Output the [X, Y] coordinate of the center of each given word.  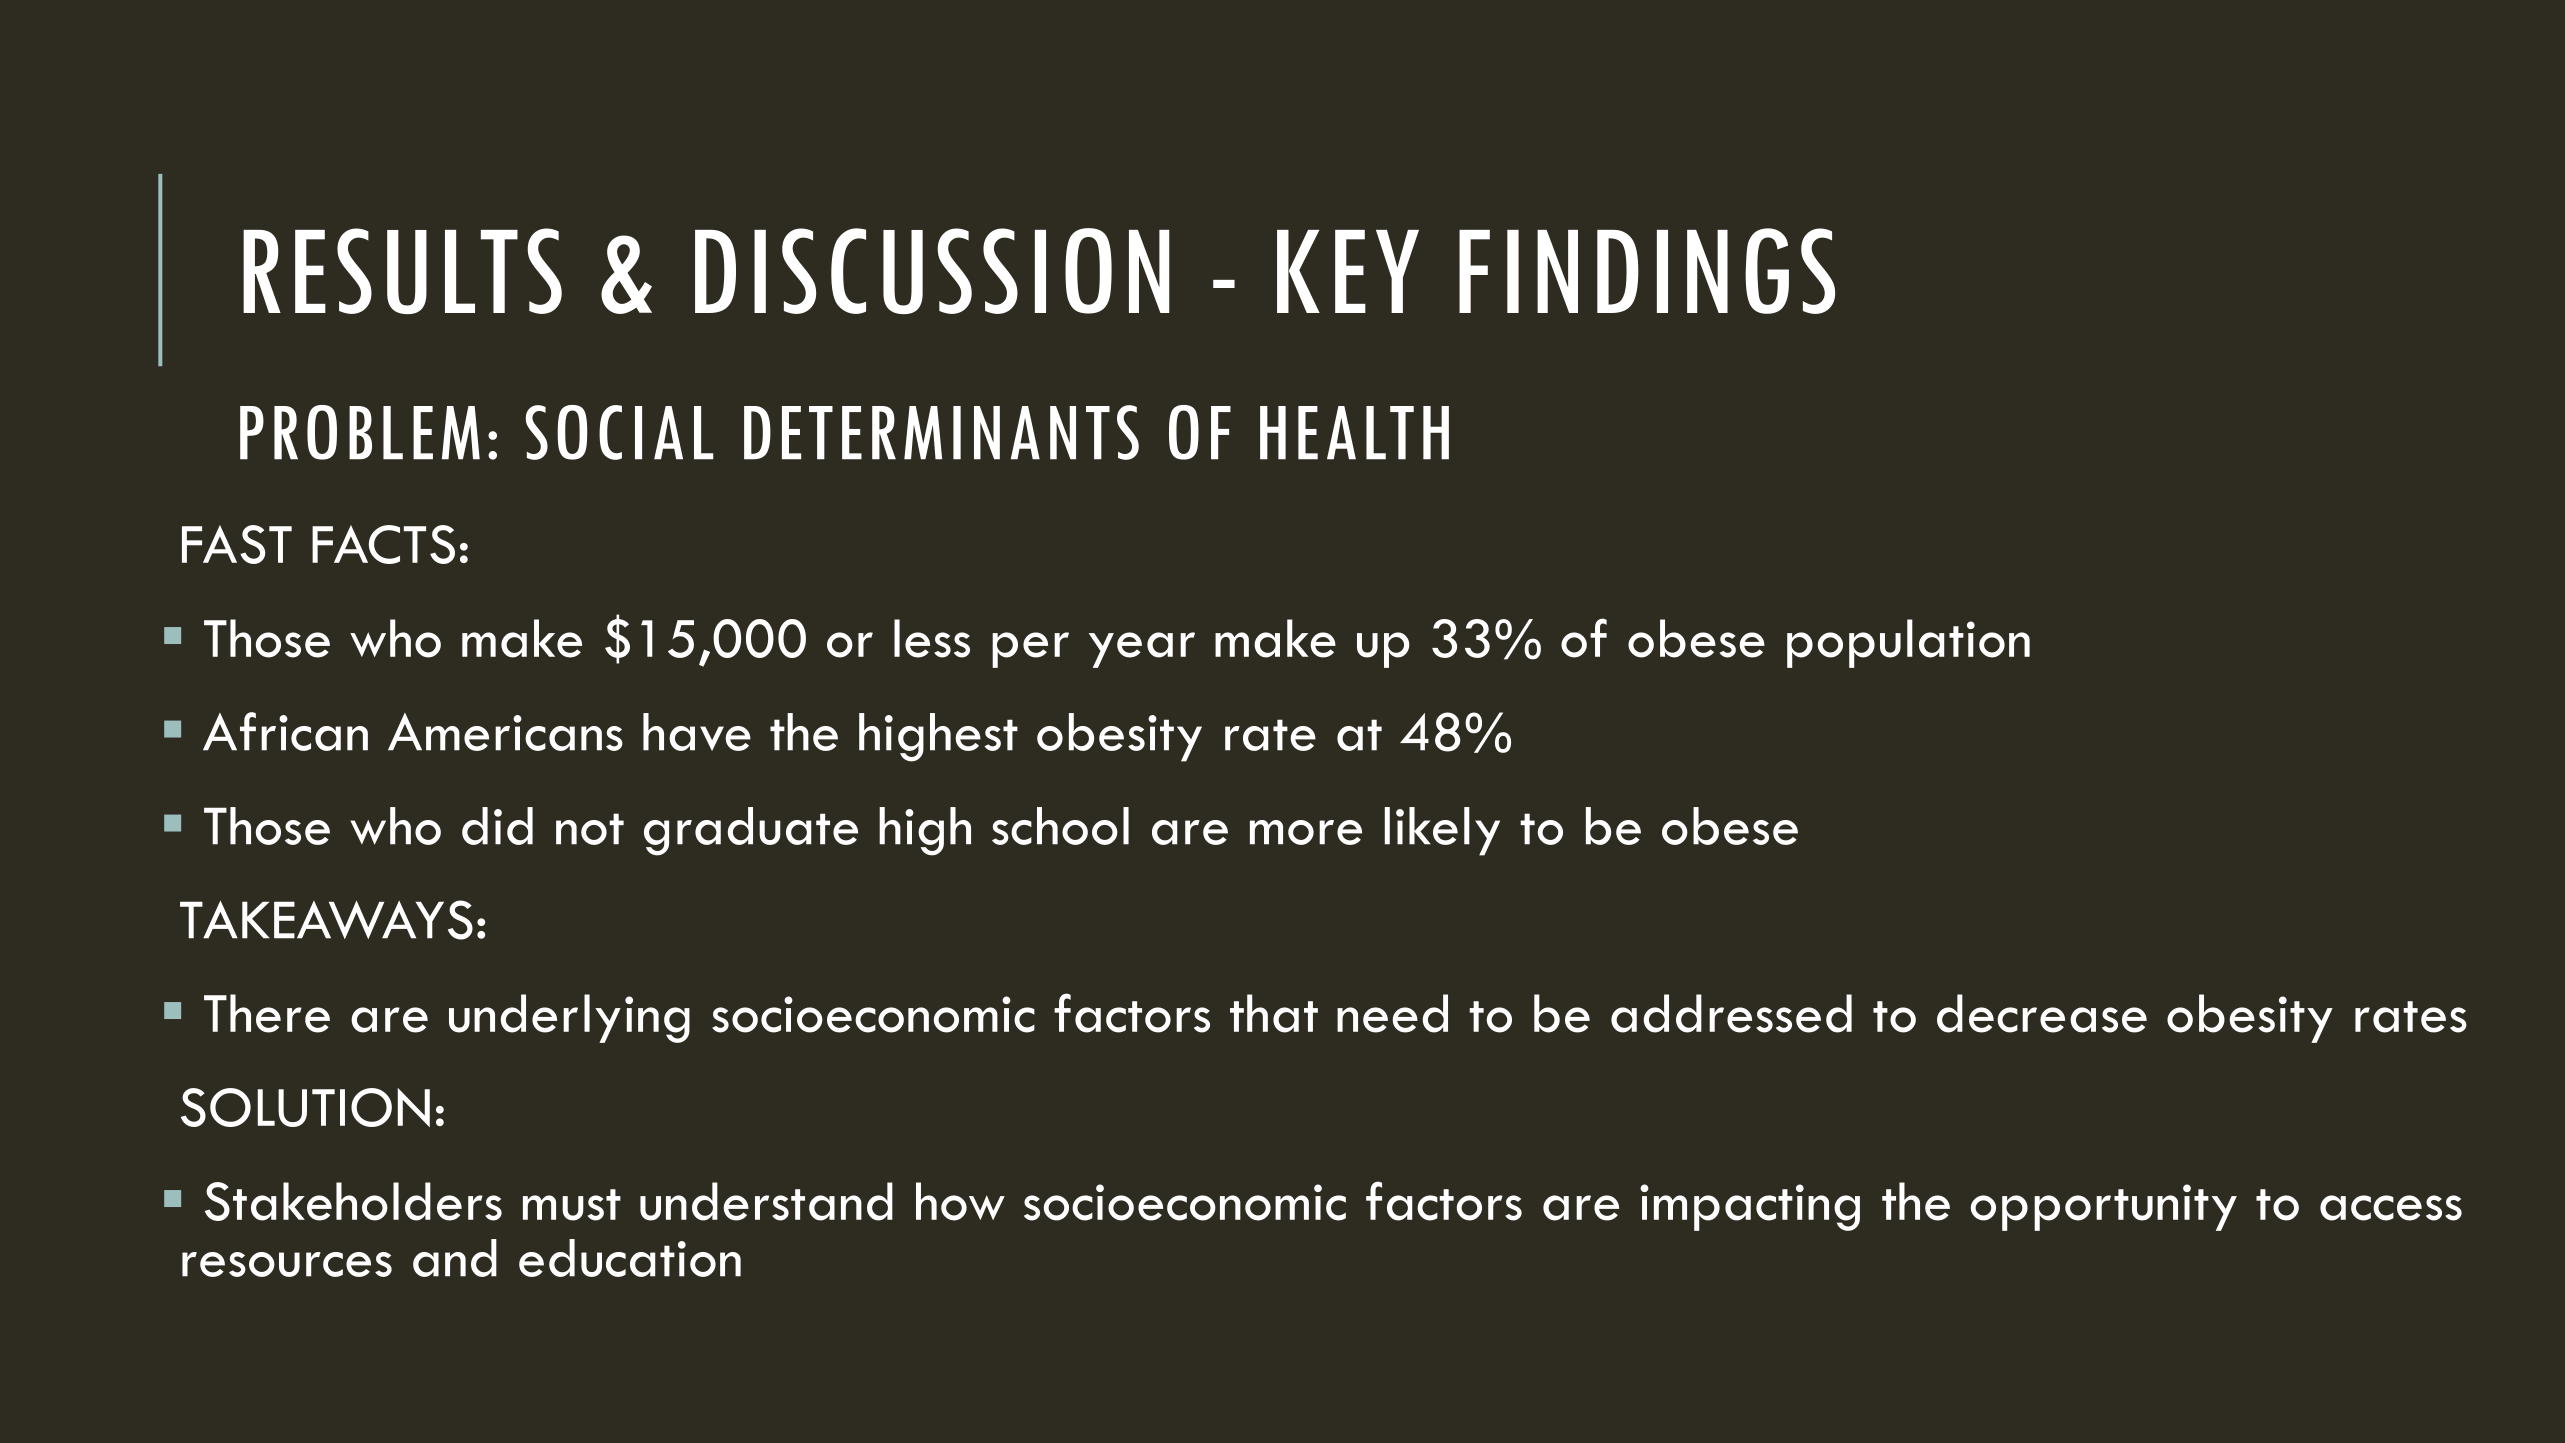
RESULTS [402, 271]
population [1908, 643]
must [572, 1205]
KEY [1348, 271]
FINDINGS [1647, 271]
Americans [505, 732]
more [1306, 832]
